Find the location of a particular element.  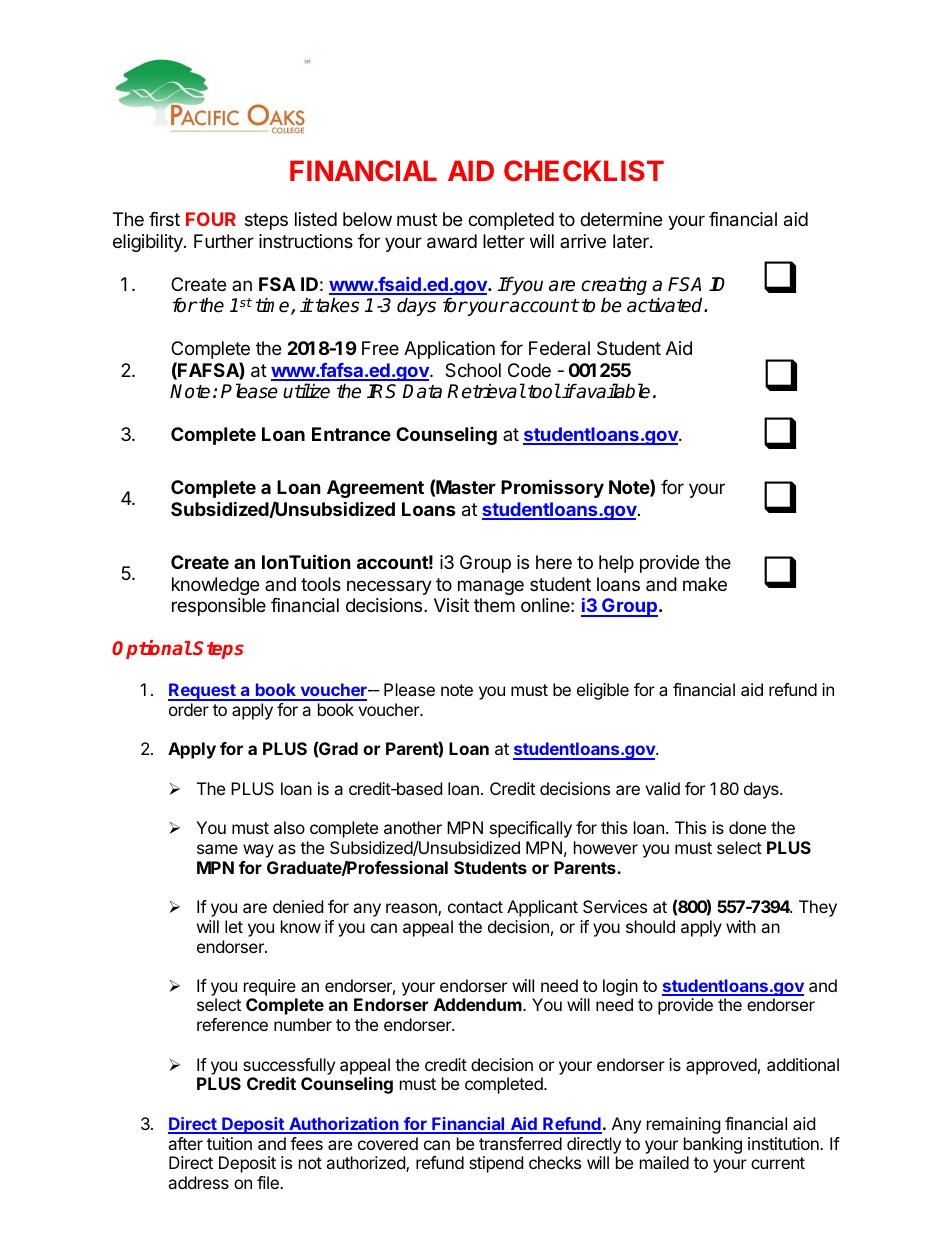

letter is located at coordinates (504, 241).
